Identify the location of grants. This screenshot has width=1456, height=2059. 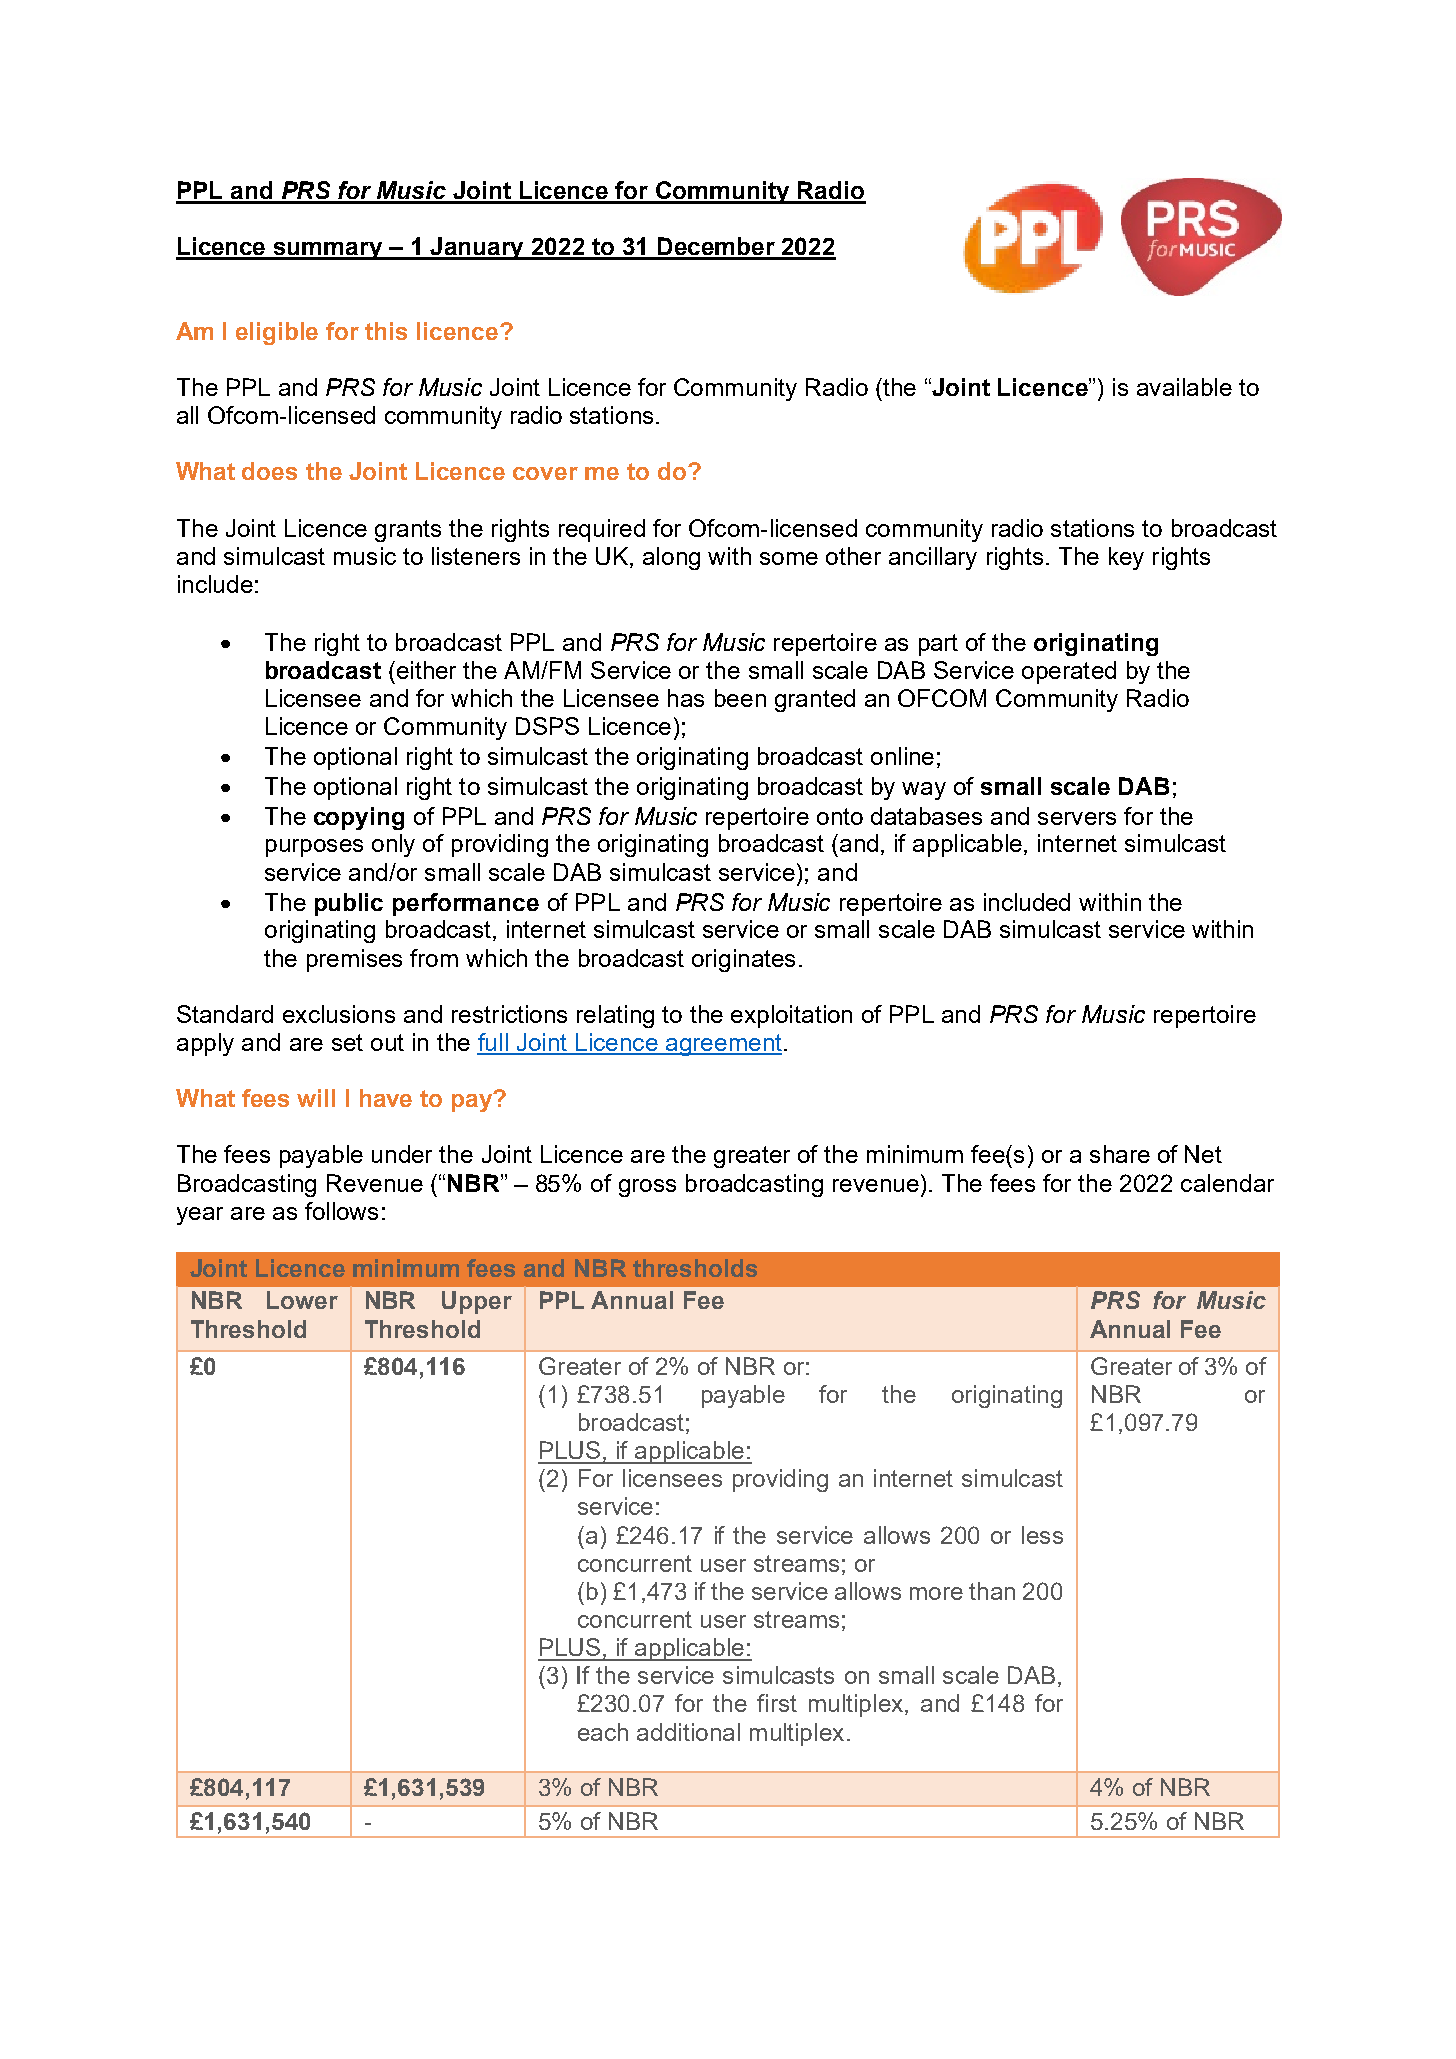
(408, 531).
